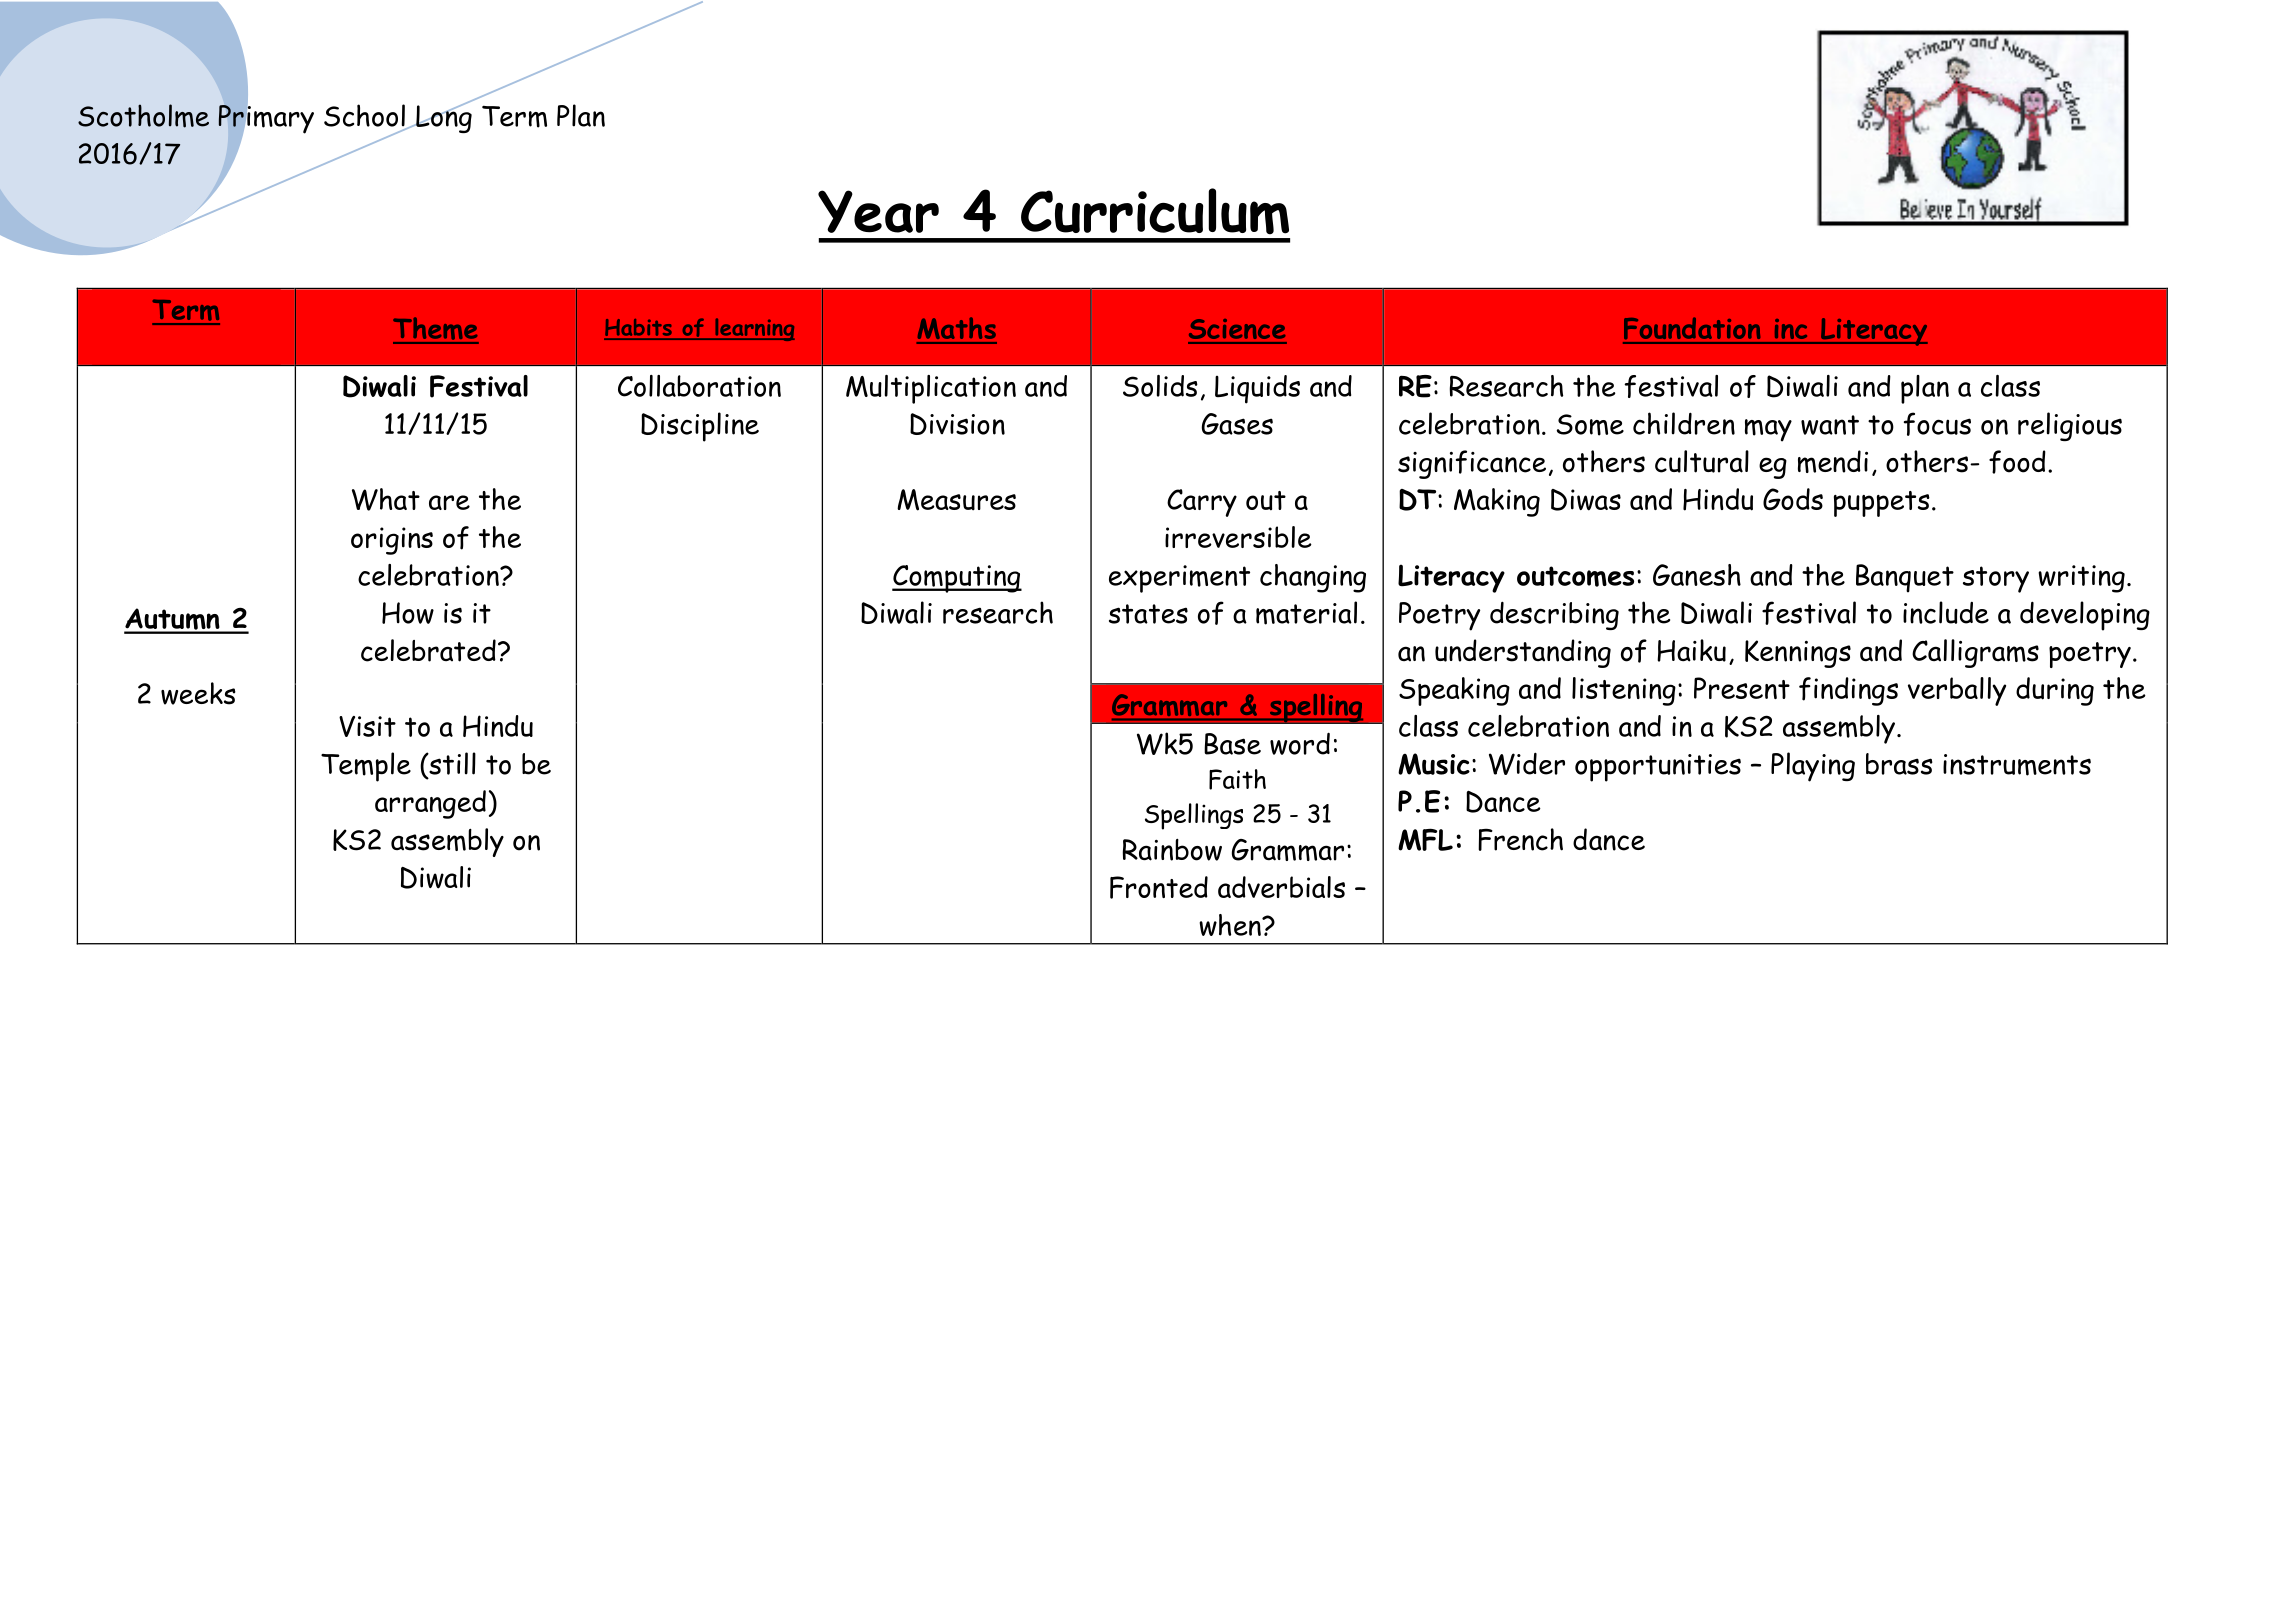 The image size is (2282, 1613). What do you see at coordinates (1160, 386) in the image?
I see `Solids` at bounding box center [1160, 386].
